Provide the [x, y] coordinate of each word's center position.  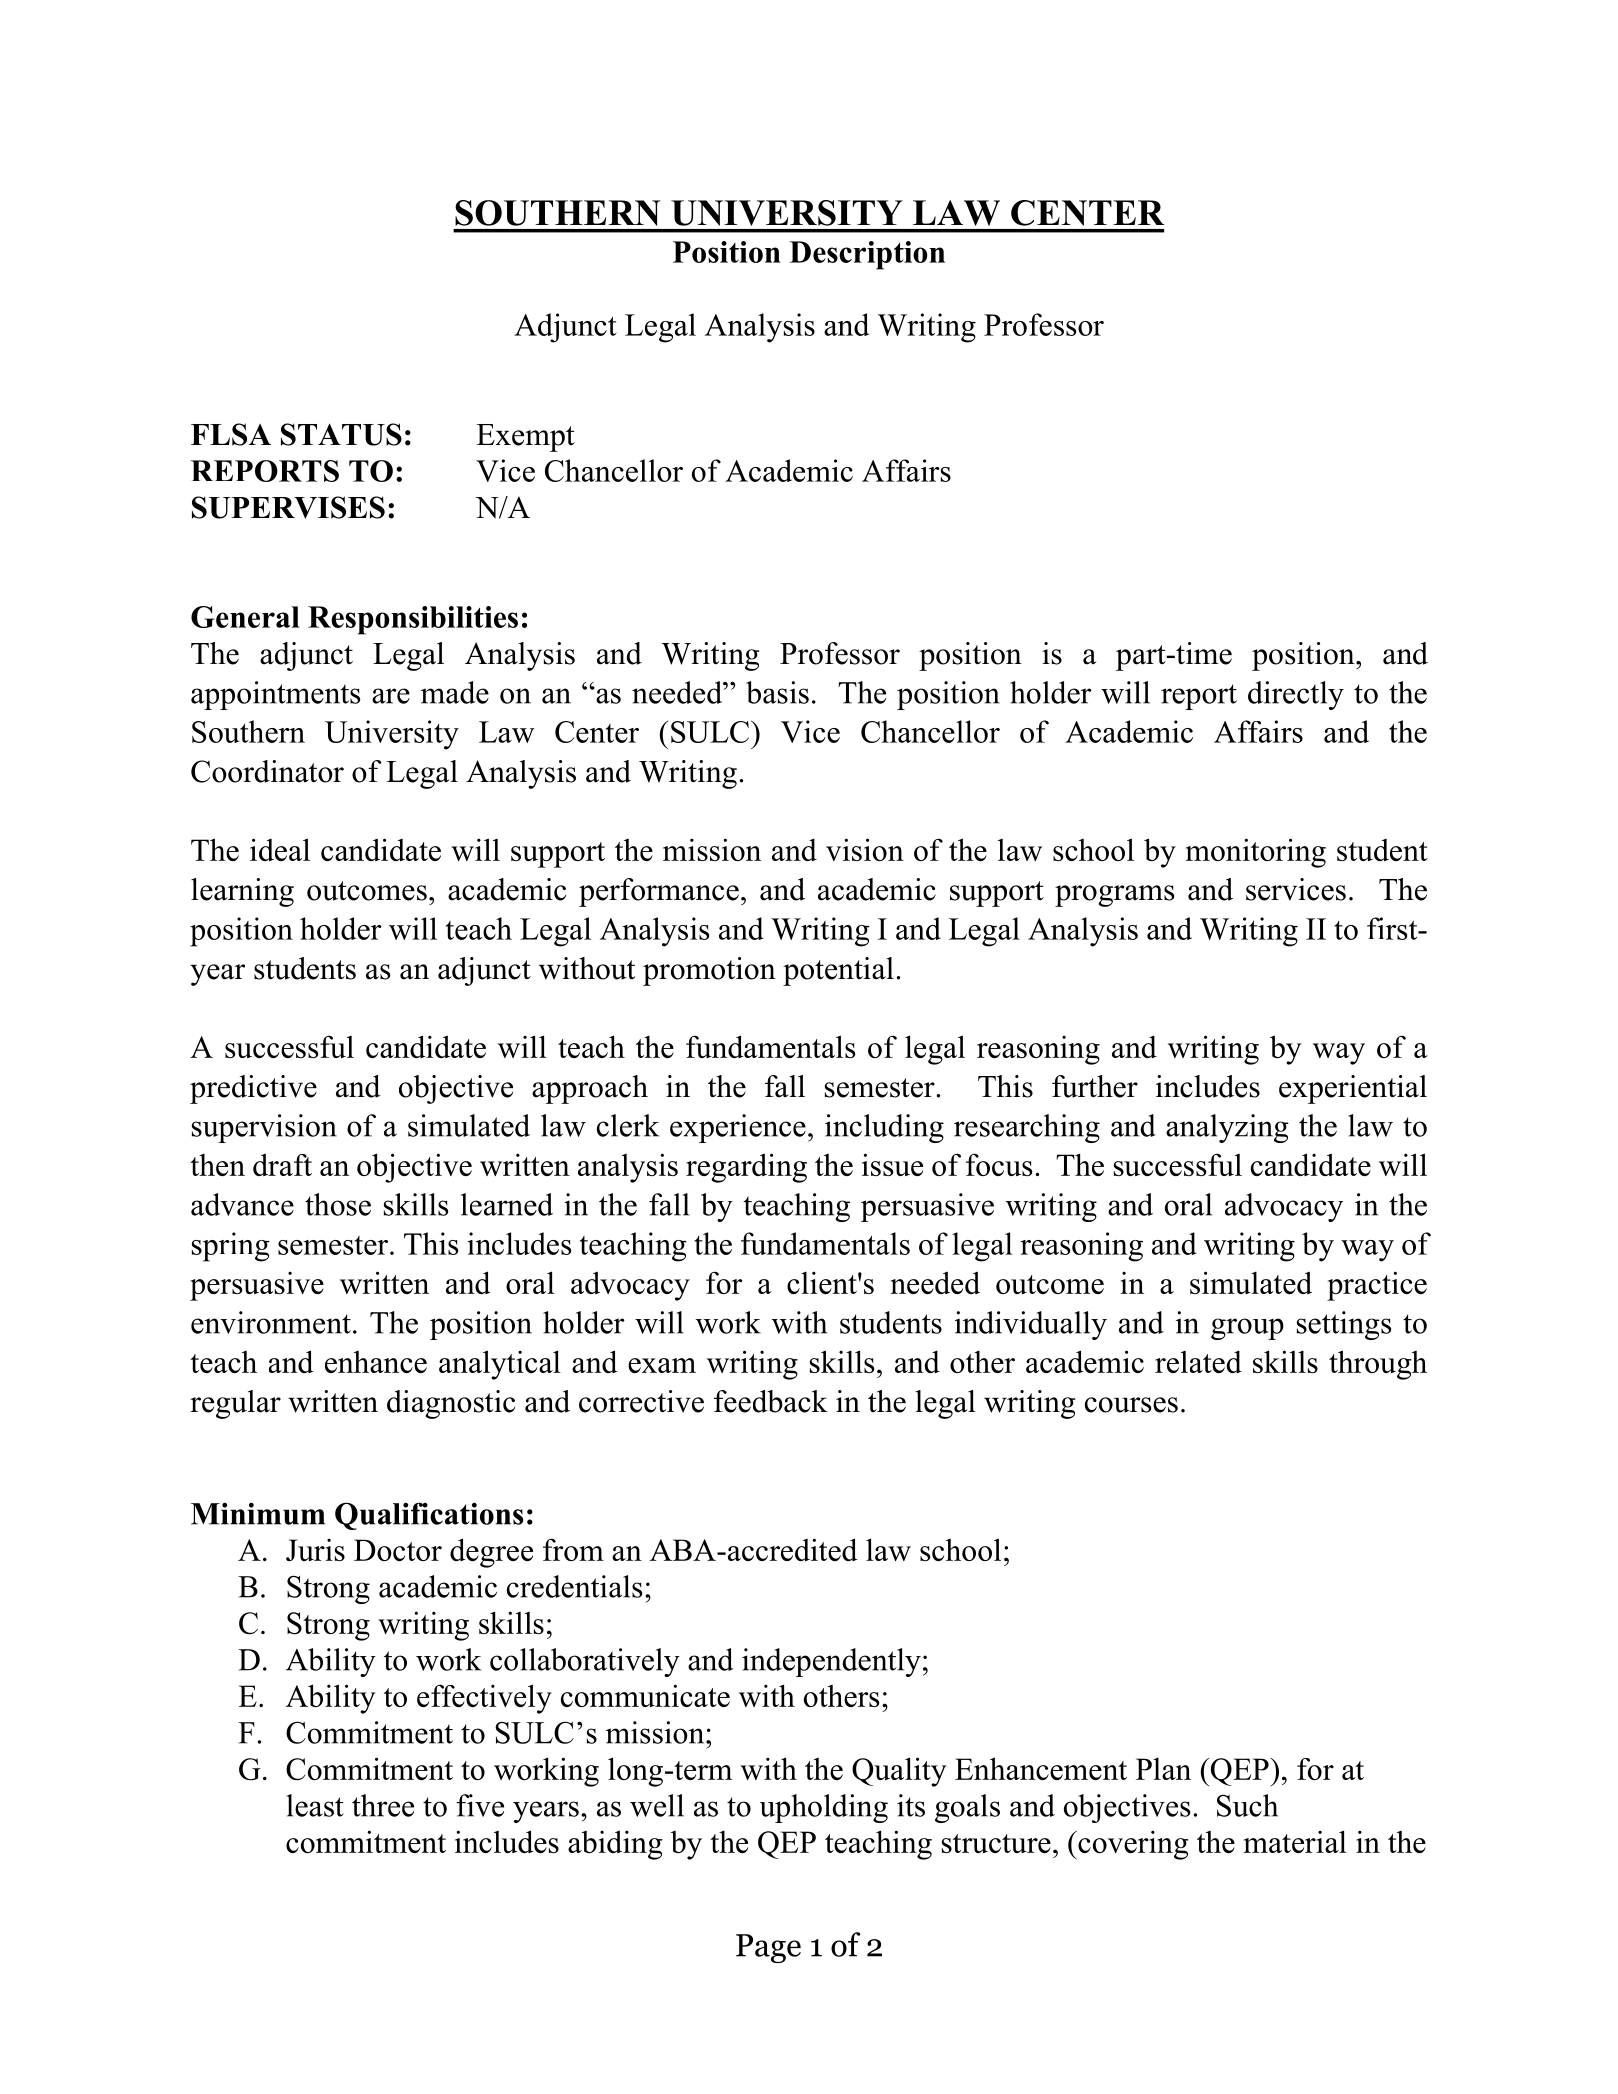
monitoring [1256, 853]
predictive [253, 1089]
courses [1131, 1405]
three [383, 1805]
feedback [771, 1401]
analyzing [1227, 1128]
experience [738, 1128]
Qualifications [429, 1516]
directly [1296, 695]
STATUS [341, 434]
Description [867, 255]
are [391, 696]
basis [777, 692]
